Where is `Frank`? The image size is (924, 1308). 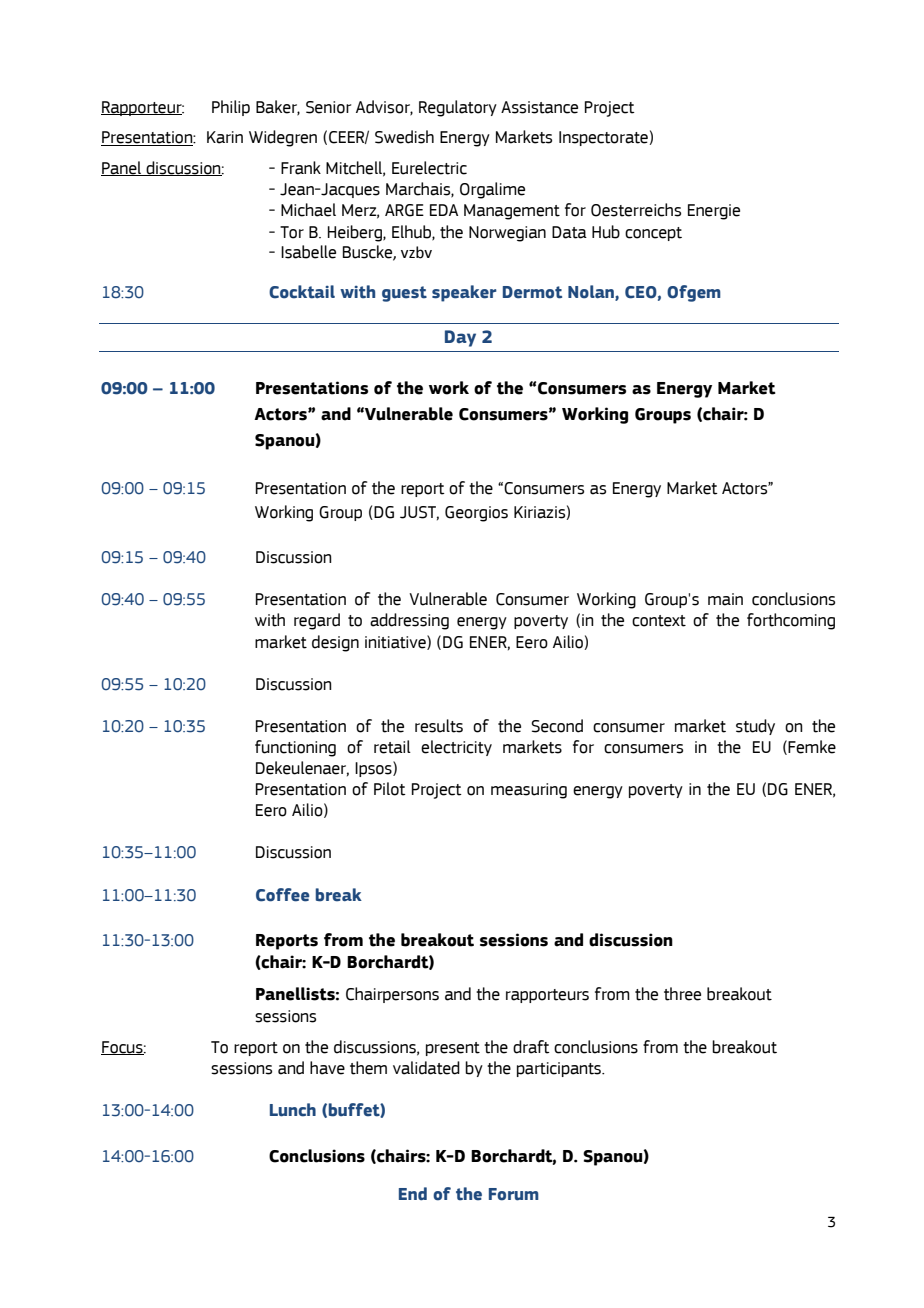 Frank is located at coordinates (301, 168).
